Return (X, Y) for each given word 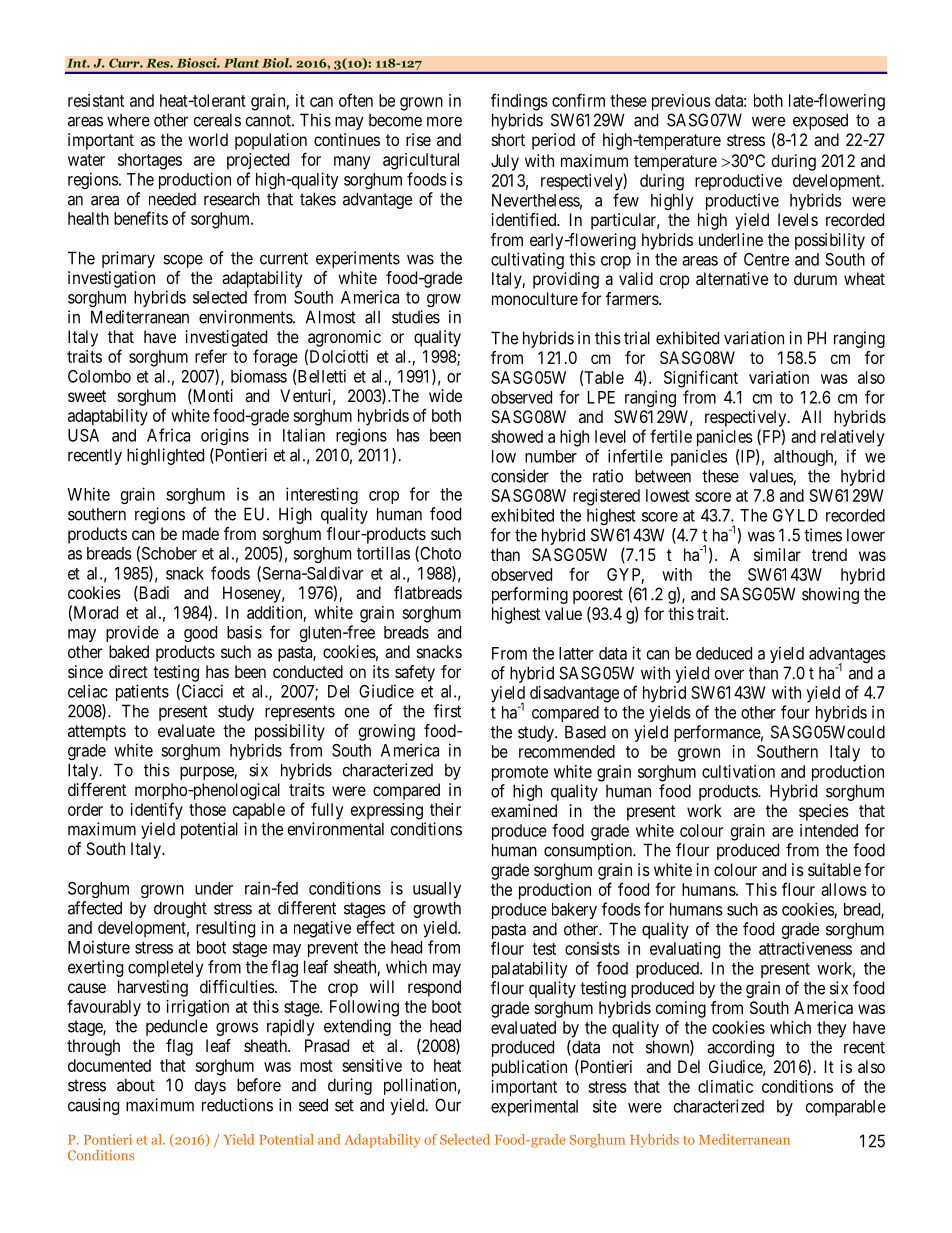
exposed (820, 121)
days (210, 1086)
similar (777, 554)
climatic (725, 1086)
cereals (217, 120)
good (200, 634)
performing (530, 595)
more (444, 121)
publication (529, 1068)
